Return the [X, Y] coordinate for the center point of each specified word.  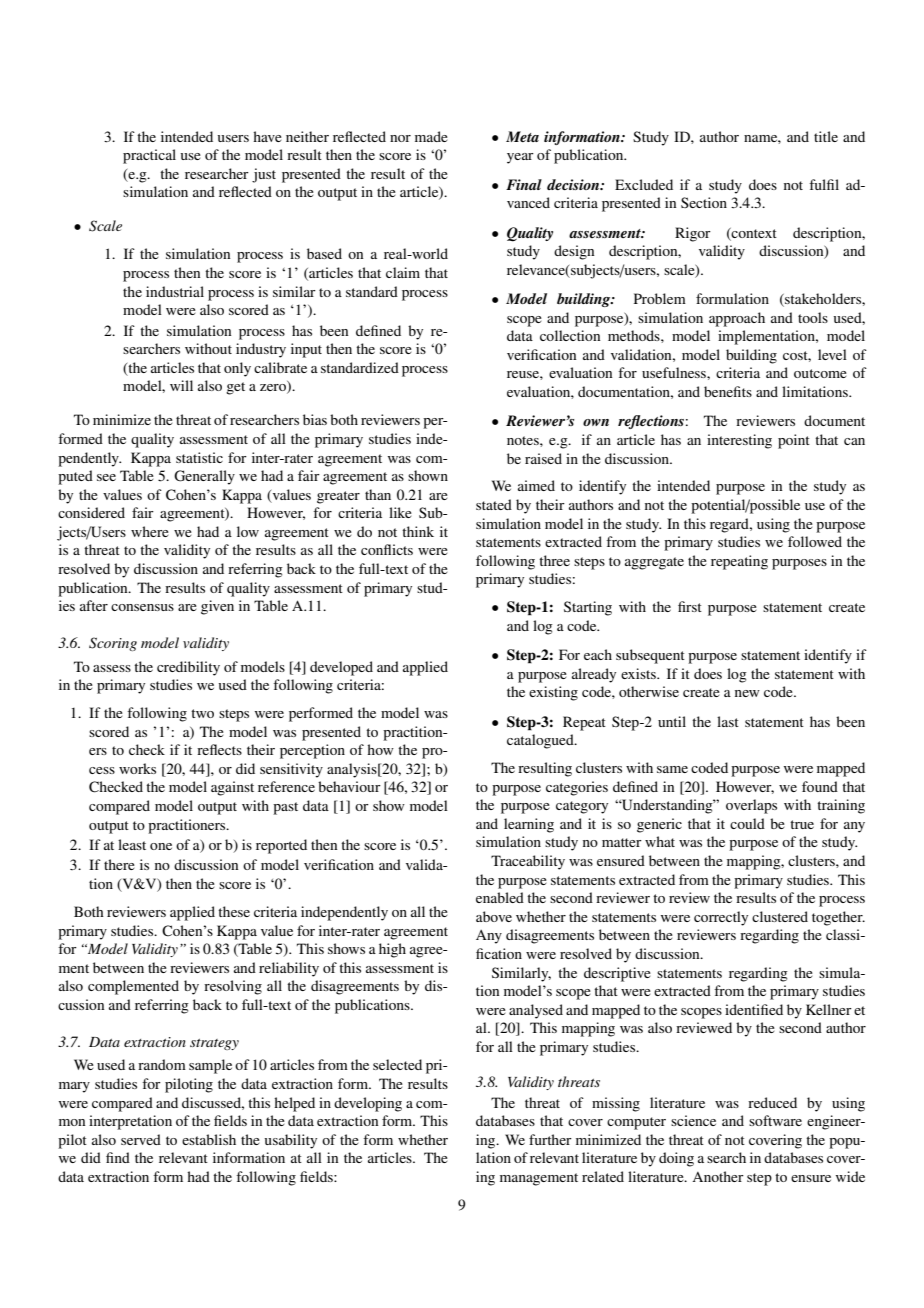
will [181, 385]
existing [553, 693]
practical [149, 156]
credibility [188, 668]
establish [209, 1139]
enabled [500, 897]
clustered [780, 916]
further [550, 1139]
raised [543, 458]
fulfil [824, 184]
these [234, 911]
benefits [728, 391]
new [747, 693]
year [520, 158]
